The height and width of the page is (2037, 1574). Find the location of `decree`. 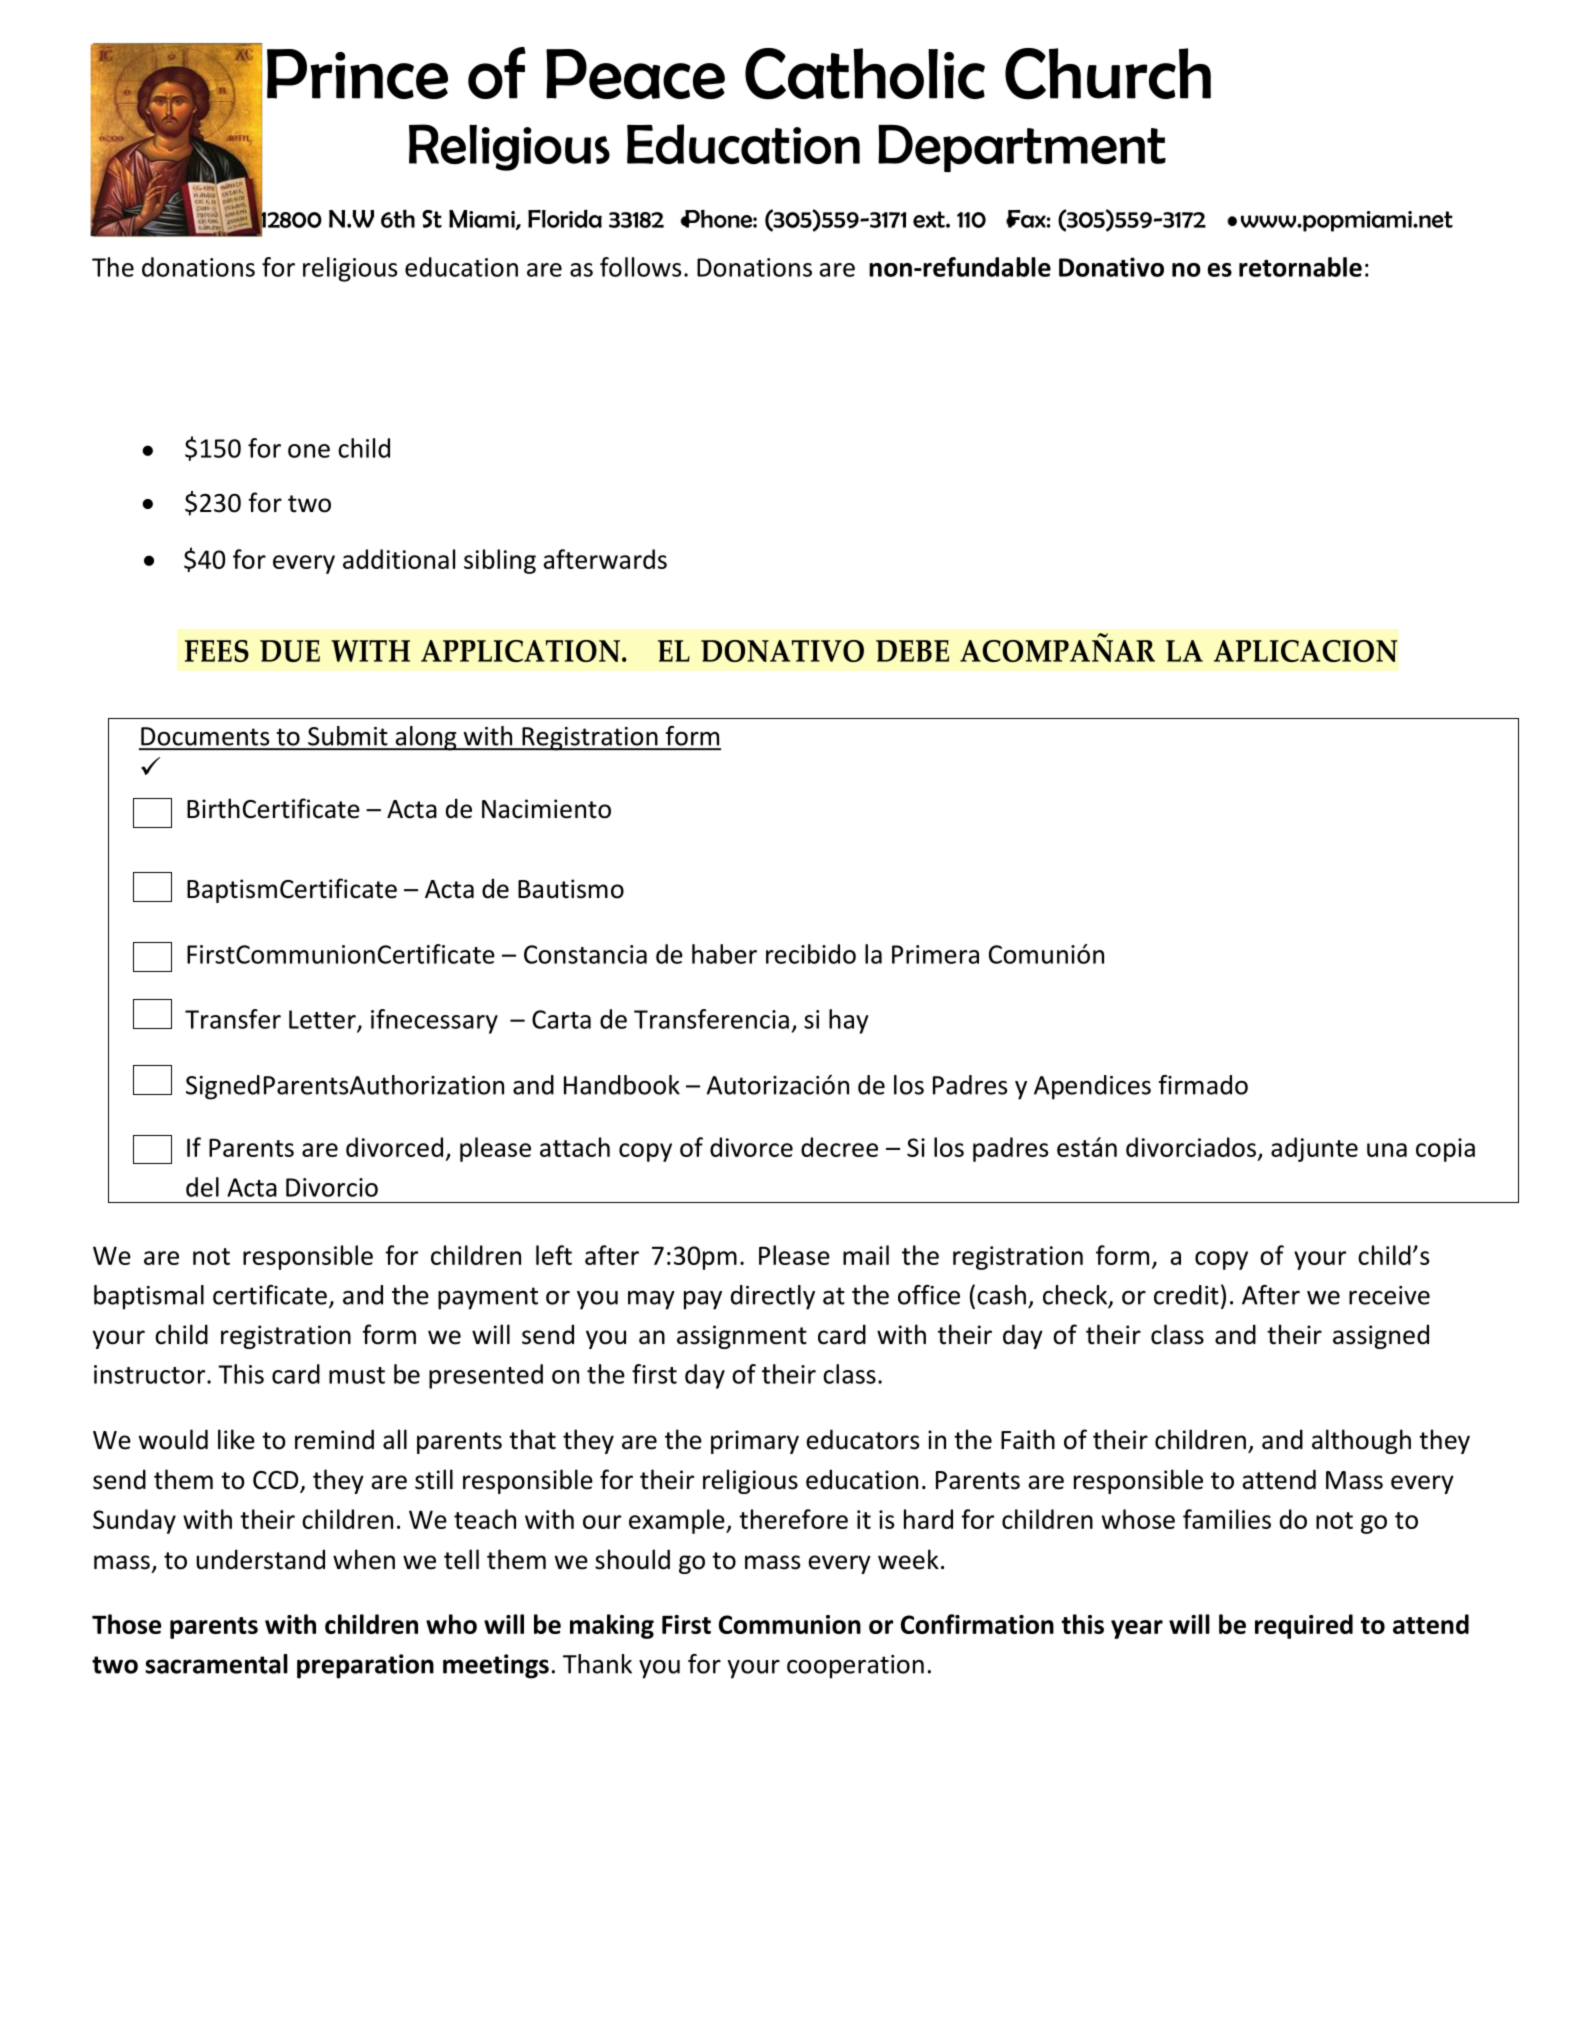

decree is located at coordinates (839, 1147).
